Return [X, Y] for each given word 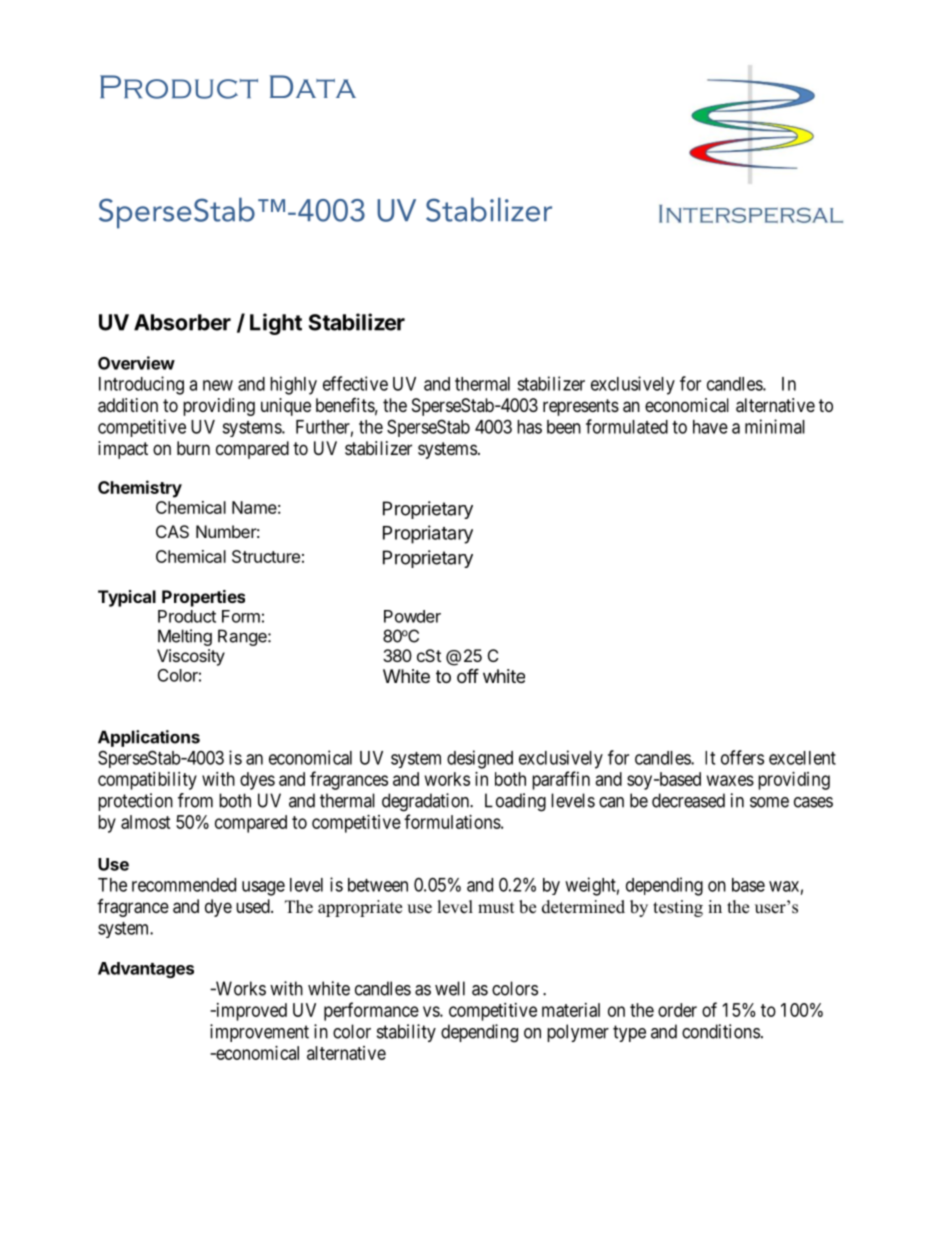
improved [250, 1012]
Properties [203, 598]
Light [276, 324]
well [450, 988]
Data [313, 86]
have [710, 427]
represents [581, 407]
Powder [412, 616]
